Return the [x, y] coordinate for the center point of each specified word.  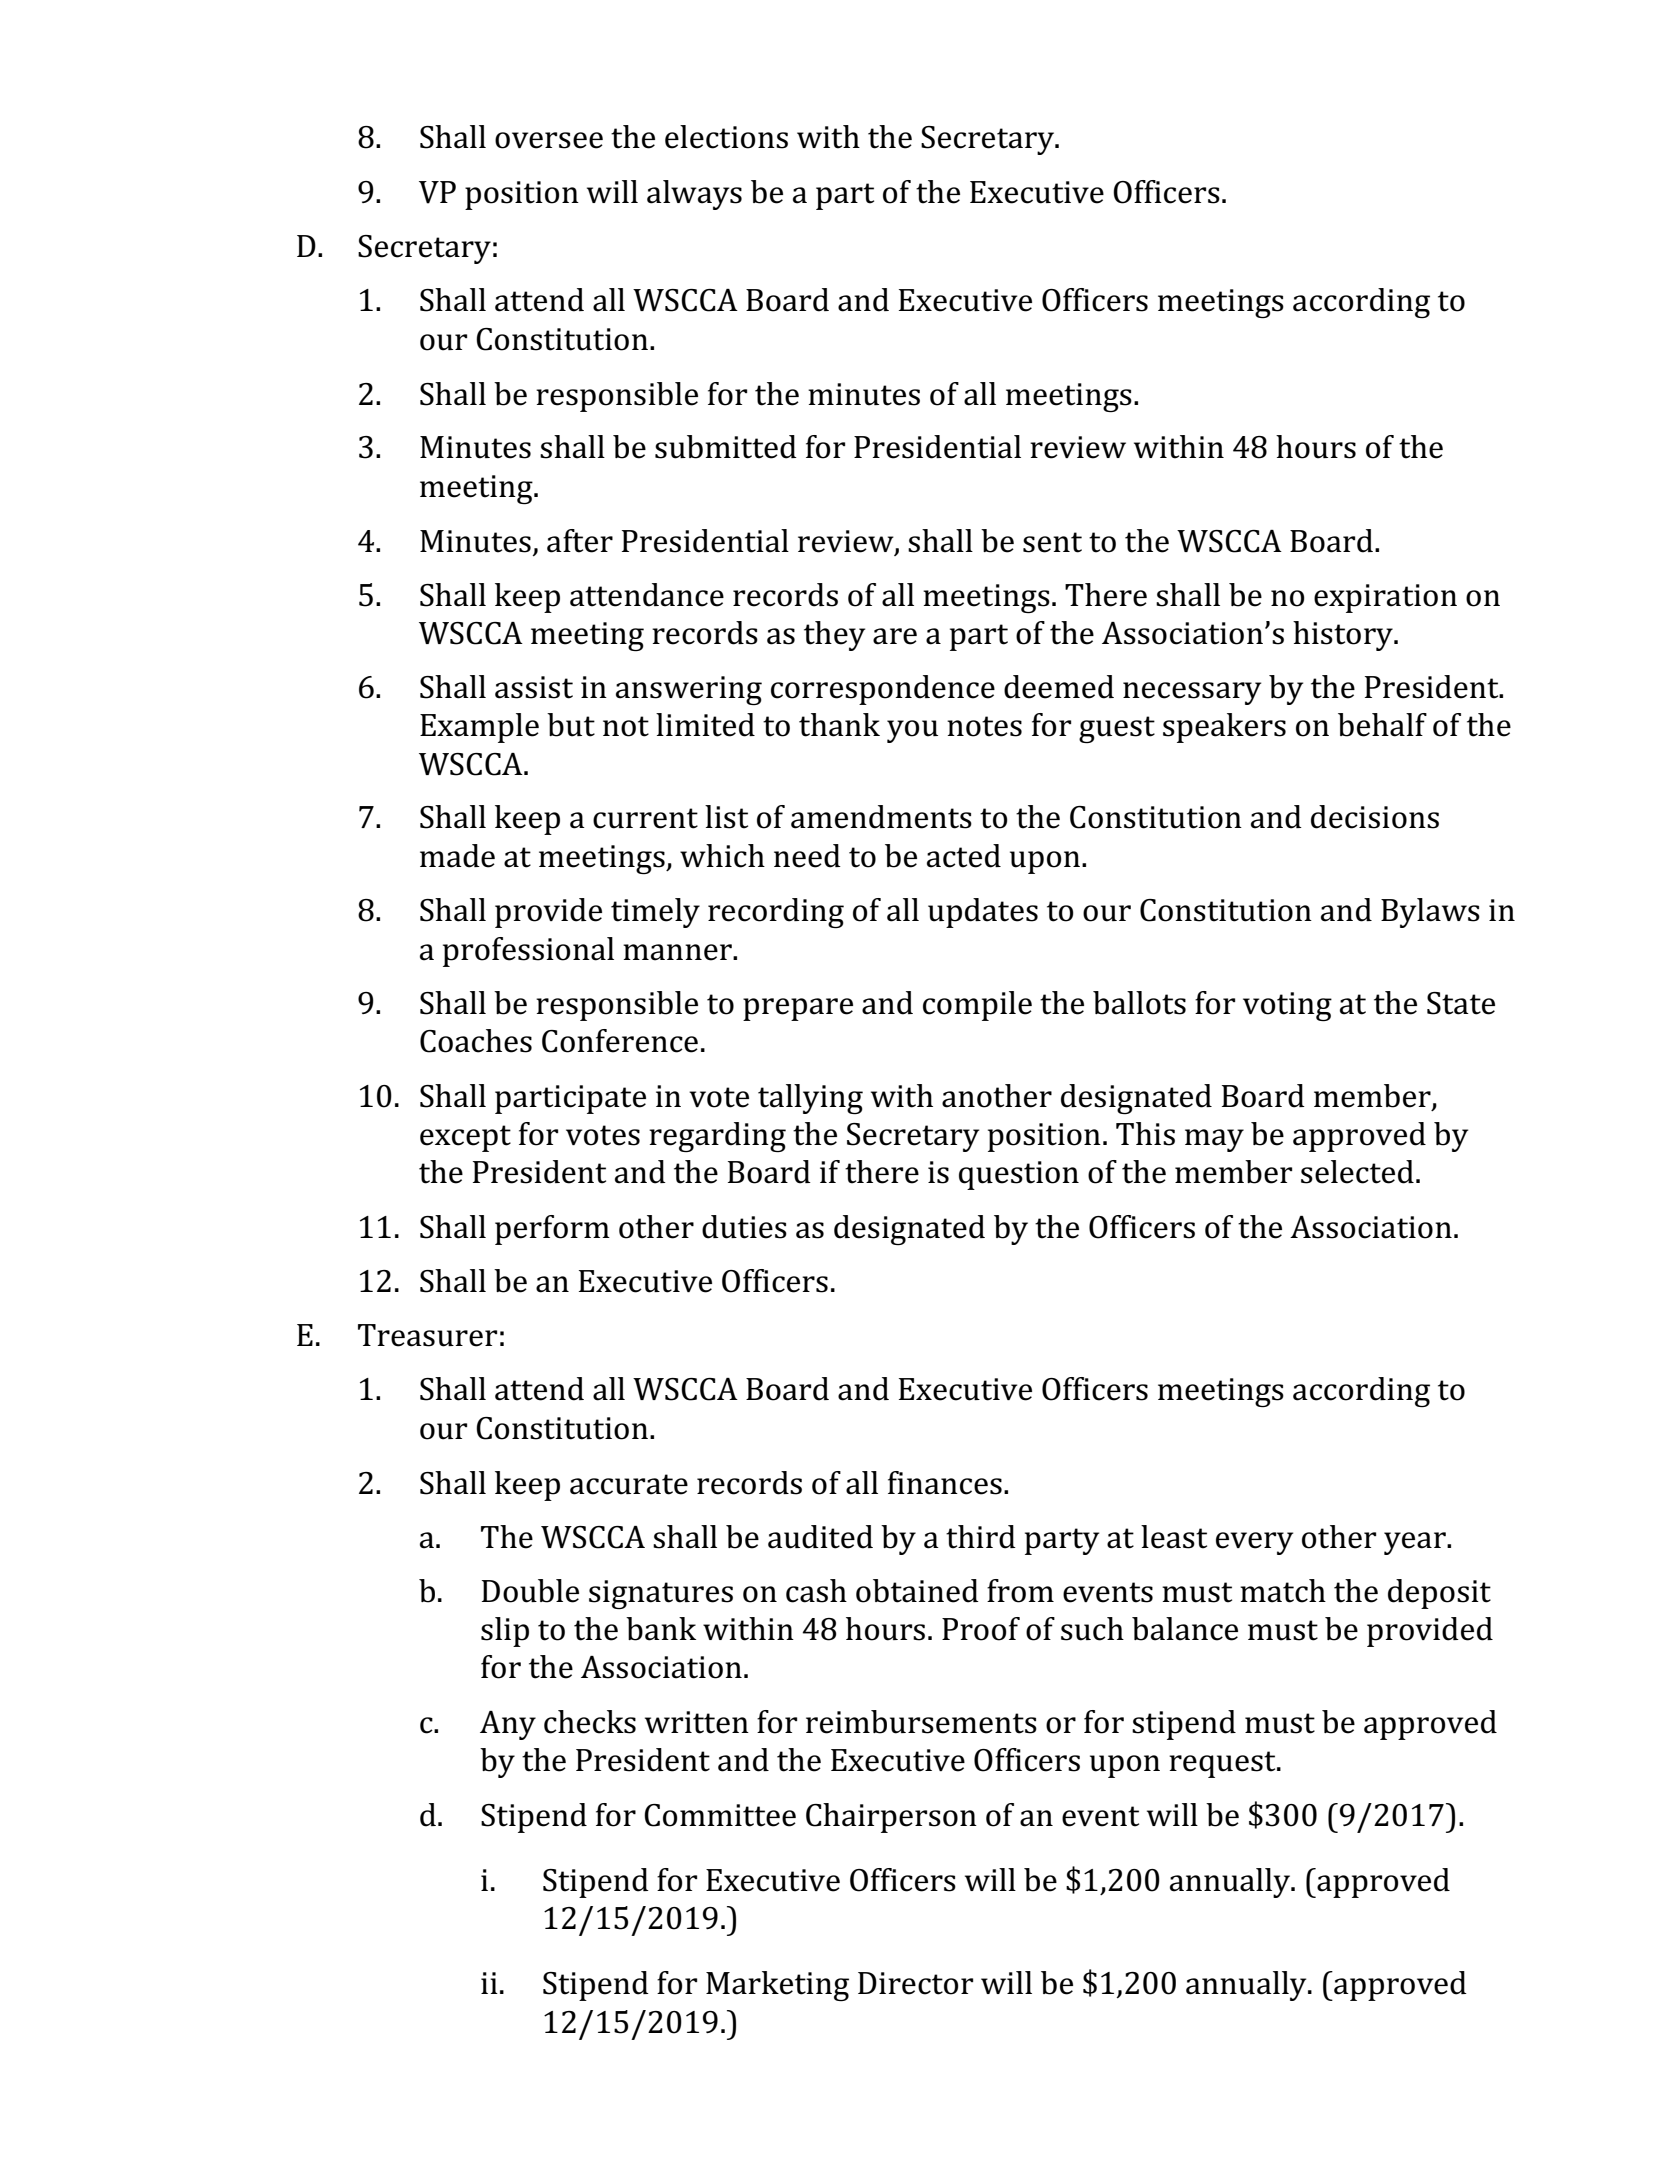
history [1344, 636]
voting [1287, 1006]
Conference [620, 1041]
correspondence [883, 690]
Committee [720, 1815]
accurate [629, 1484]
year [1416, 1543]
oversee [549, 140]
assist [534, 687]
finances [945, 1483]
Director [915, 1983]
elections [726, 137]
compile [977, 1006]
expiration [1385, 598]
